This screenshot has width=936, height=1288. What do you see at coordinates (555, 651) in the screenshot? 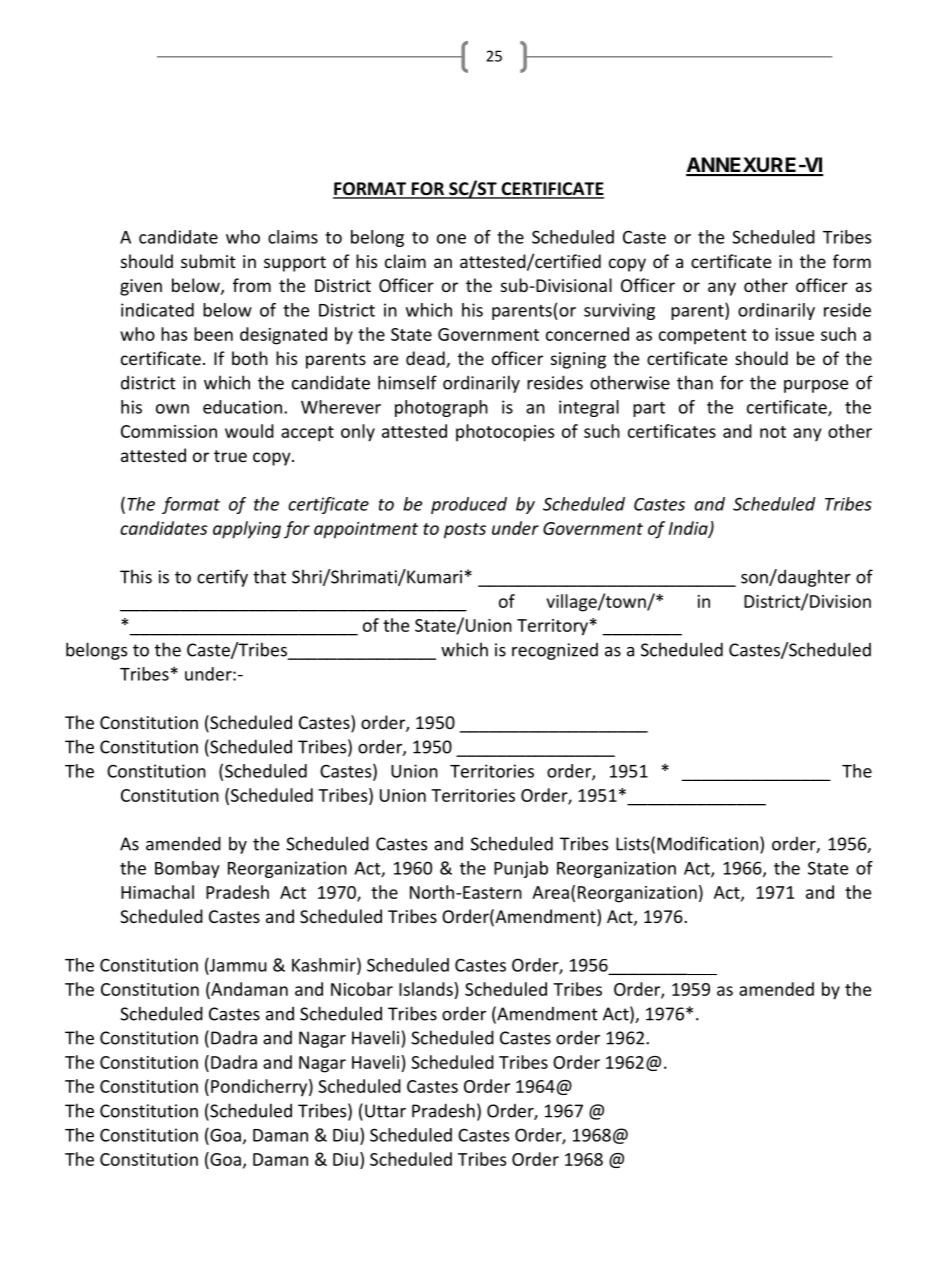
I see `recognized` at bounding box center [555, 651].
